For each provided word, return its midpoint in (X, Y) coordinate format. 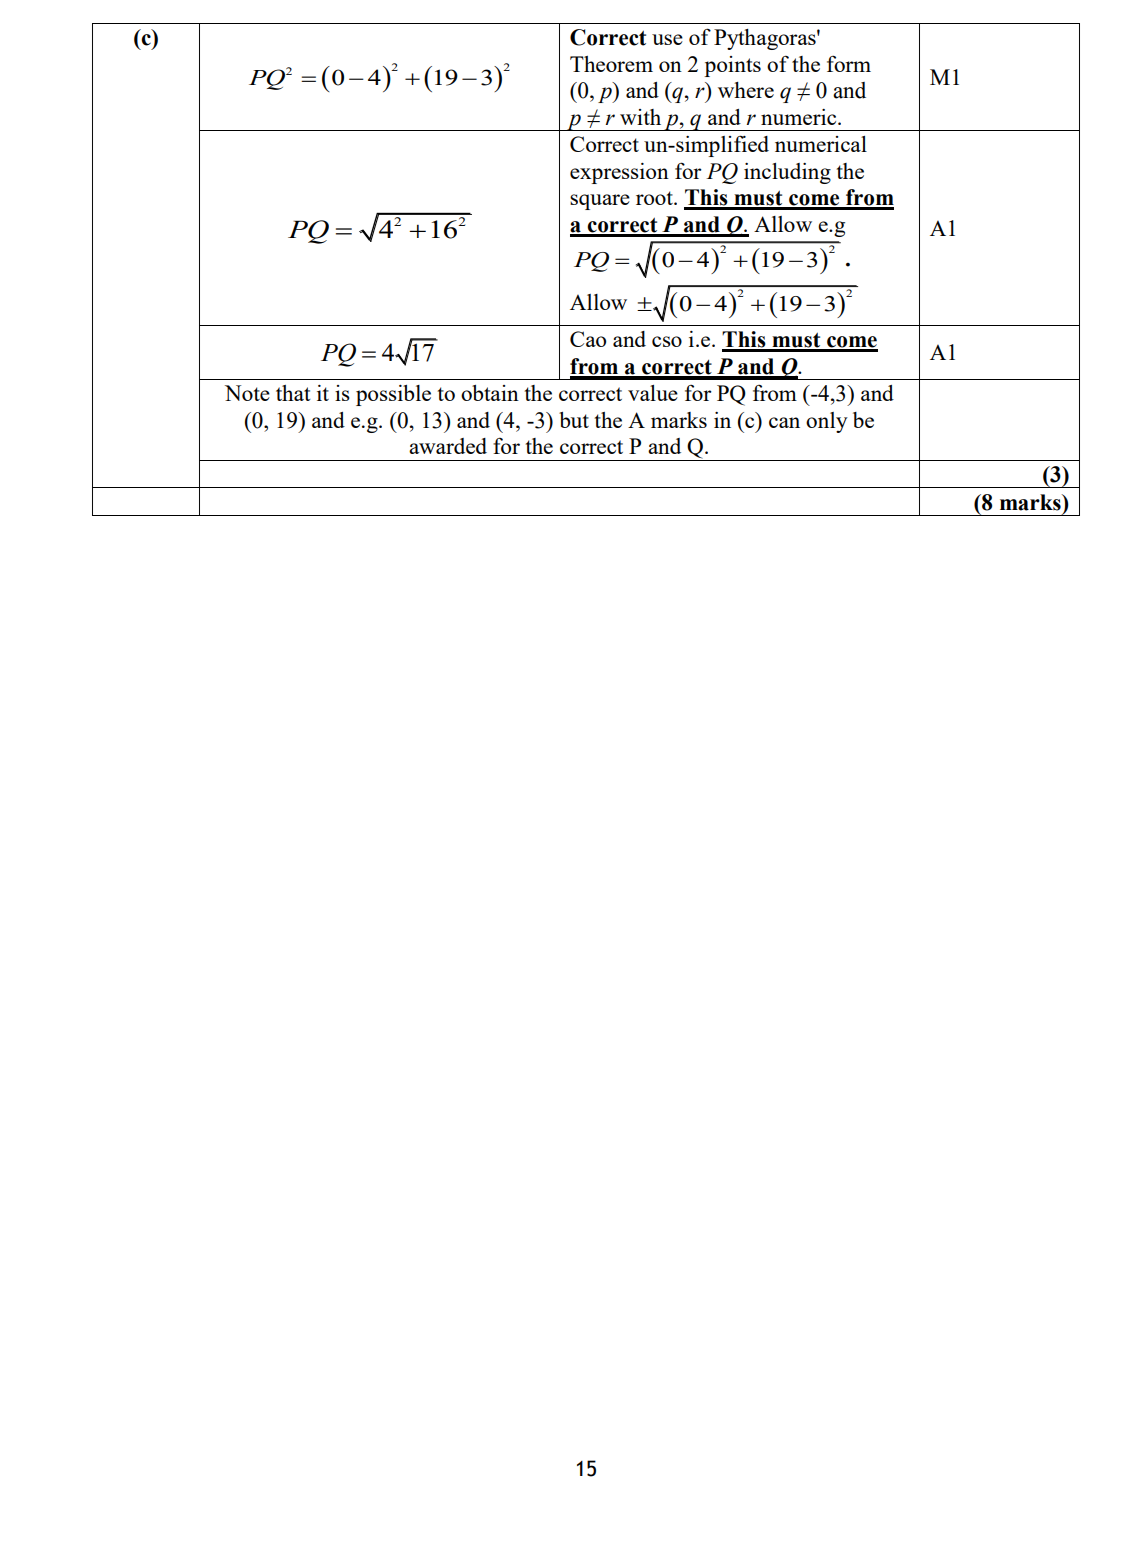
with (640, 117)
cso (667, 341)
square (600, 202)
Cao (588, 339)
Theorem (611, 64)
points (732, 66)
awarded (448, 446)
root (655, 198)
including (787, 173)
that (293, 393)
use (667, 39)
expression (619, 173)
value (653, 393)
